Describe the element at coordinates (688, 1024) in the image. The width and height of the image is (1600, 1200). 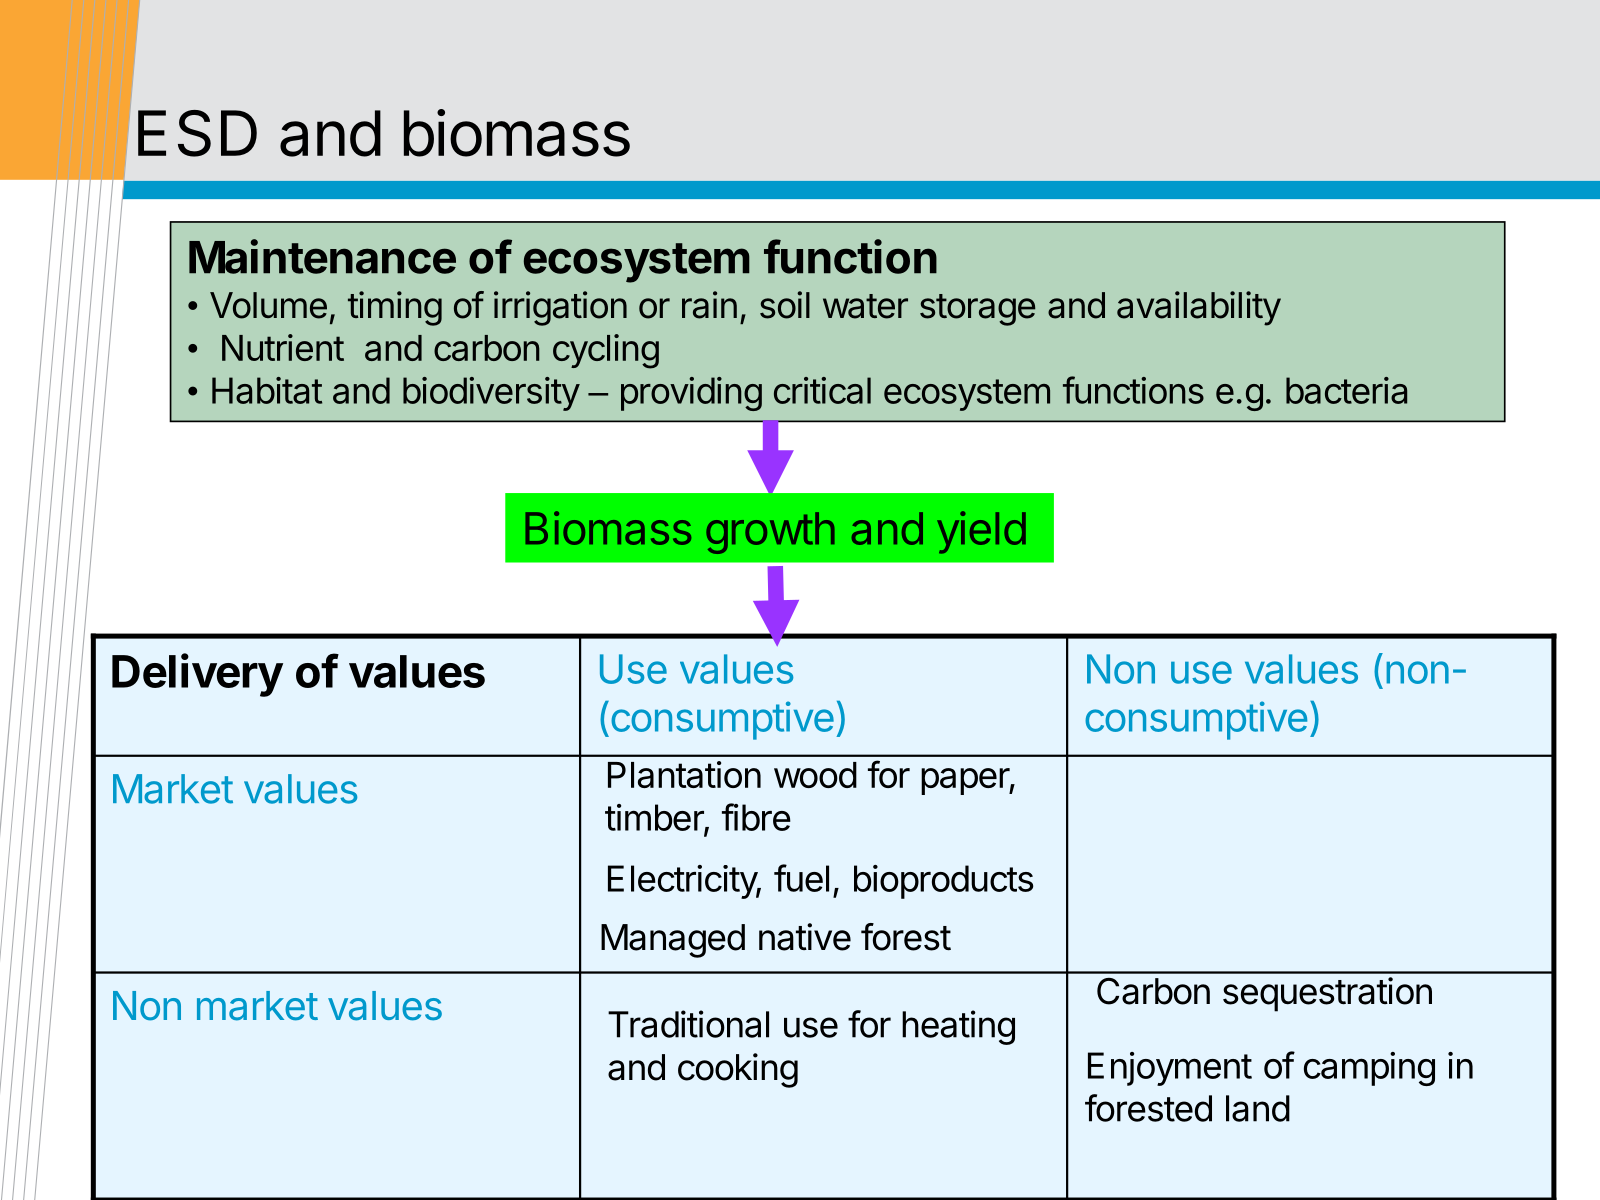
I see `Traditional` at that location.
